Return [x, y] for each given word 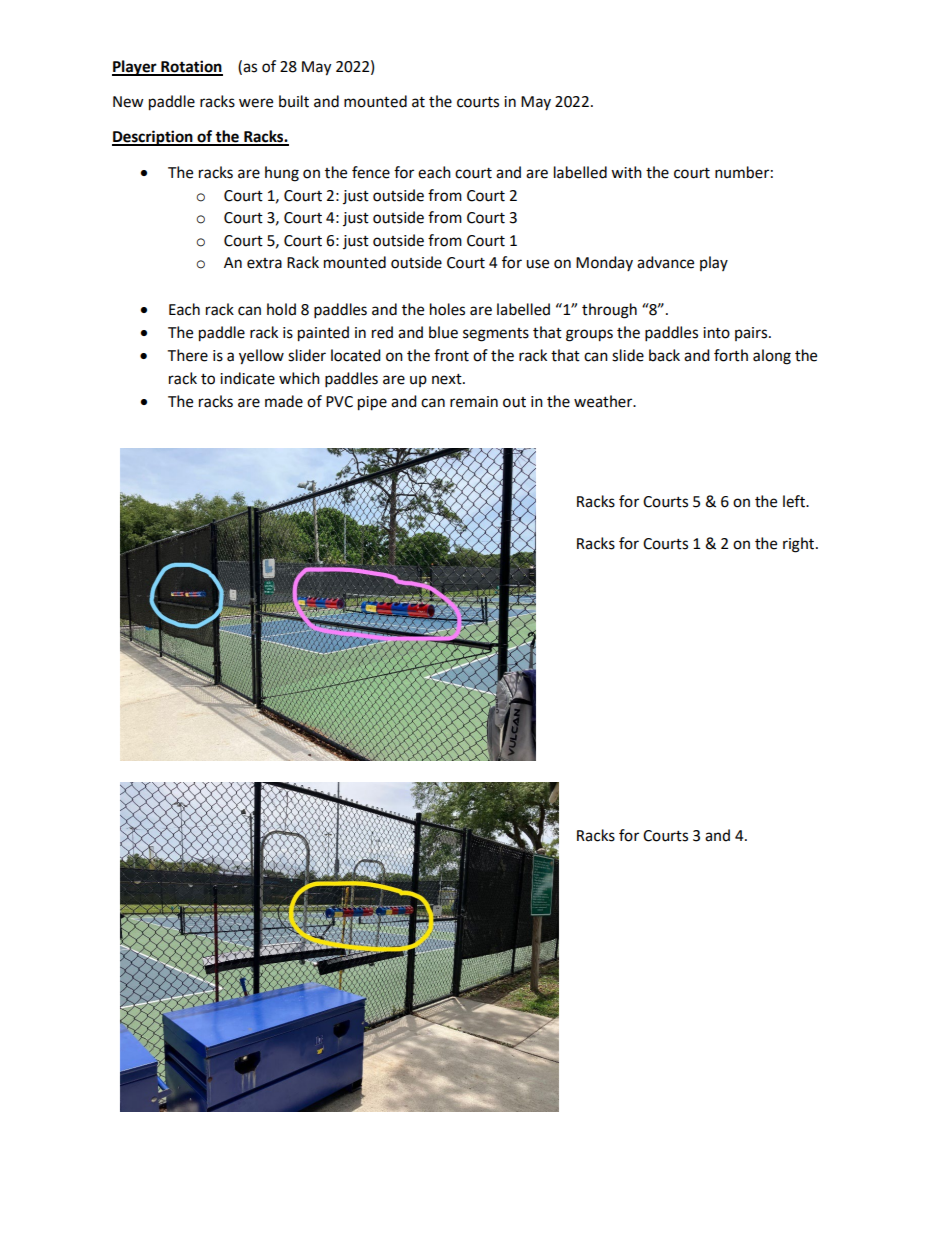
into [716, 333]
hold [281, 309]
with [626, 172]
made [284, 401]
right [800, 545]
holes [447, 309]
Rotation [191, 67]
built [294, 101]
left [795, 501]
